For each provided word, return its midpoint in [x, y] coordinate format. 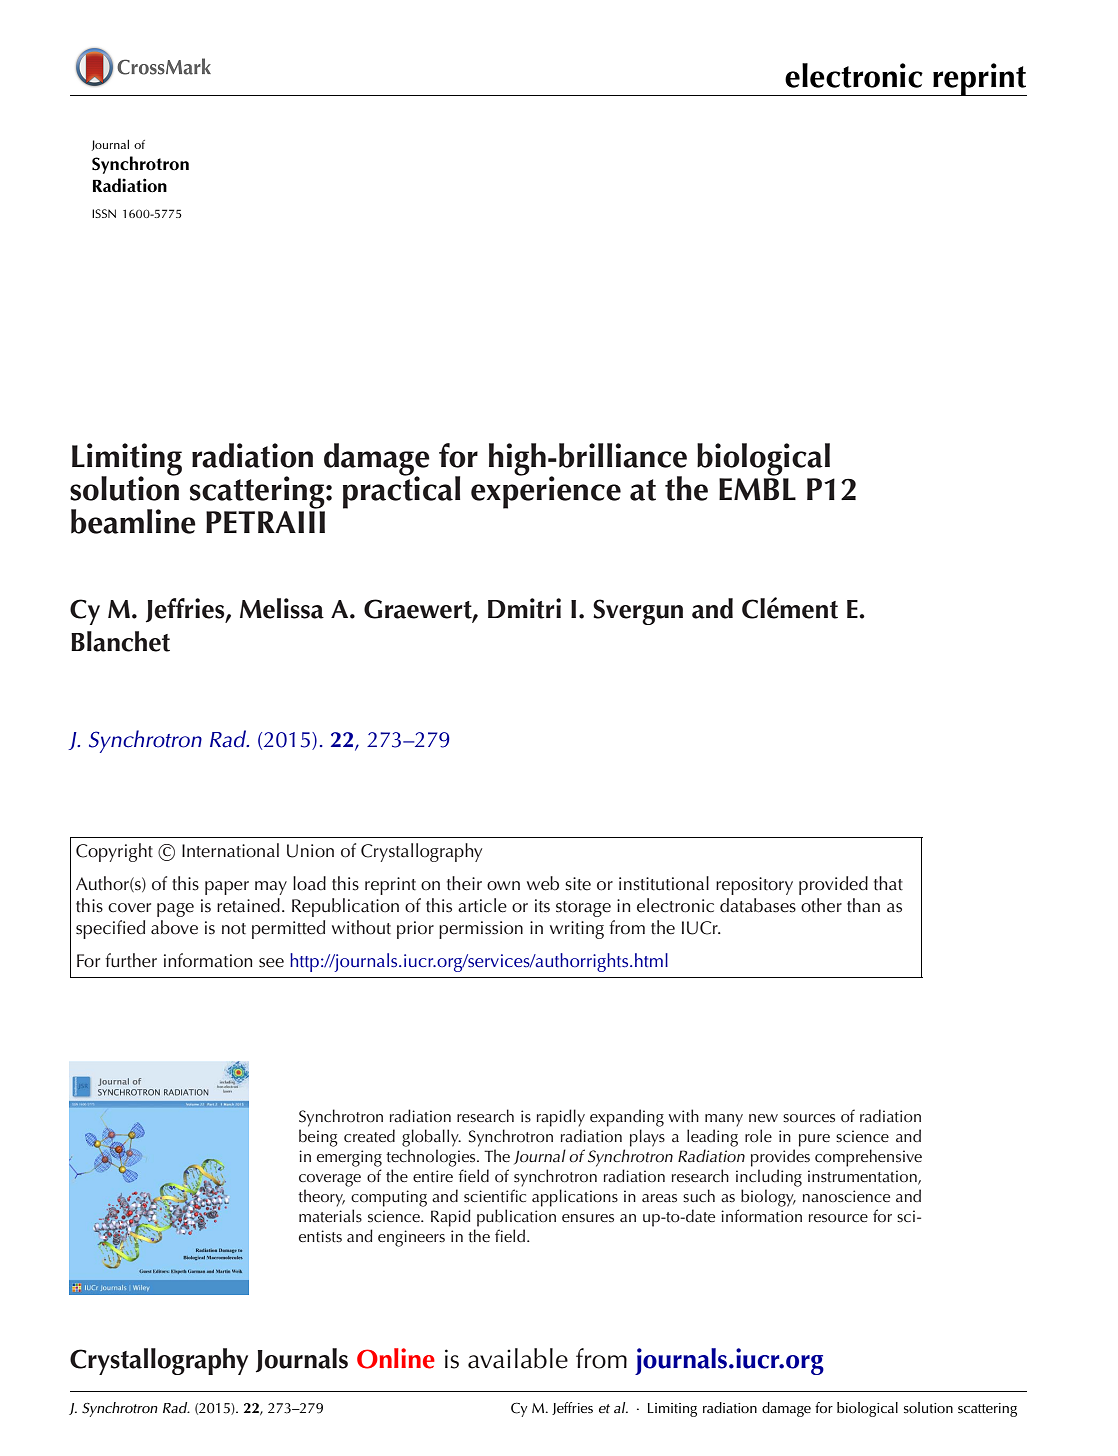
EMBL [757, 489]
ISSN [104, 213]
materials [330, 1216]
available [518, 1358]
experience [546, 491]
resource [838, 1218]
